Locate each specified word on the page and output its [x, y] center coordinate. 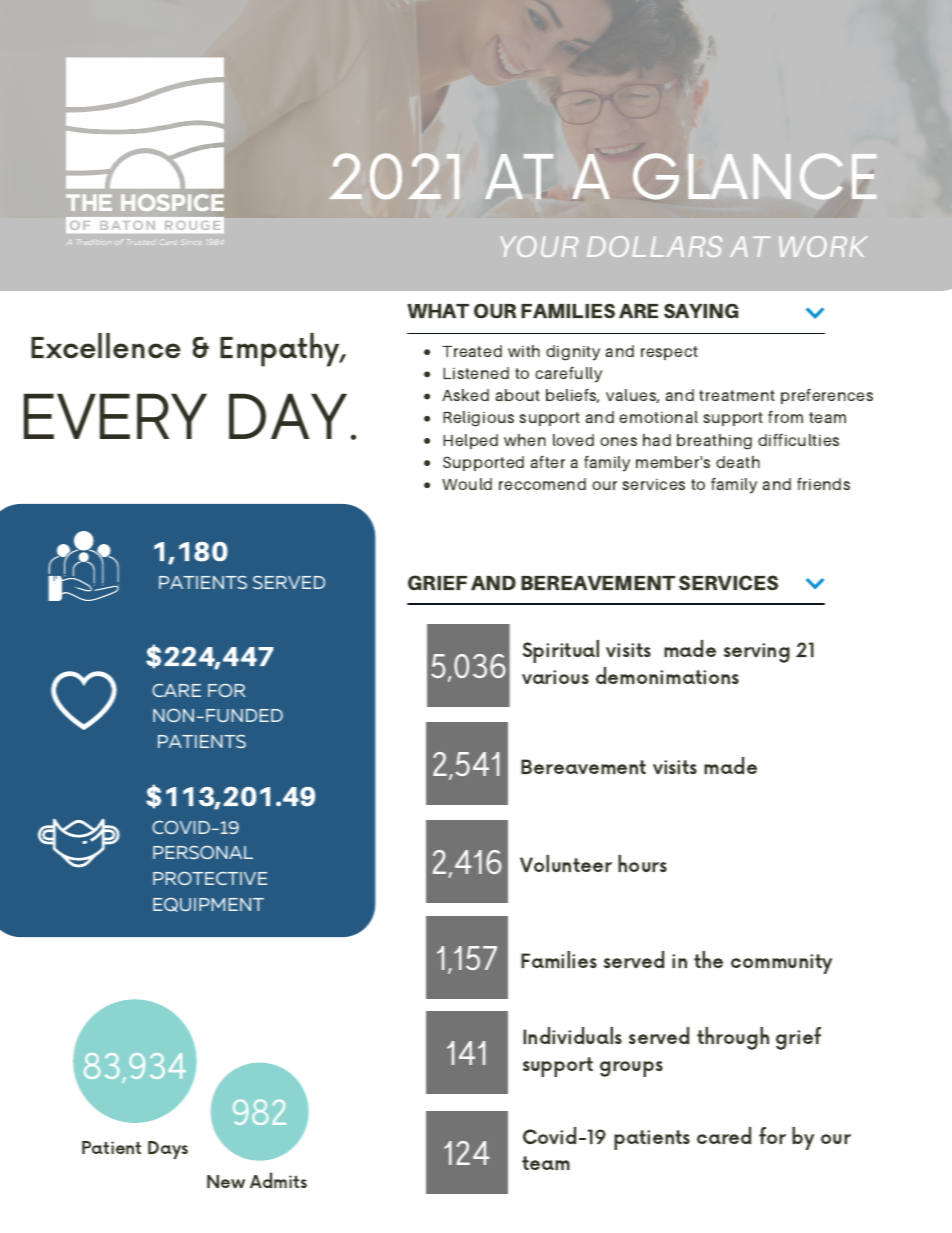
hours [642, 863]
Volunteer [566, 863]
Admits [278, 1180]
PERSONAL [203, 852]
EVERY [115, 416]
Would [467, 484]
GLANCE [755, 176]
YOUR [539, 246]
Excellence [106, 345]
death [738, 462]
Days [168, 1150]
